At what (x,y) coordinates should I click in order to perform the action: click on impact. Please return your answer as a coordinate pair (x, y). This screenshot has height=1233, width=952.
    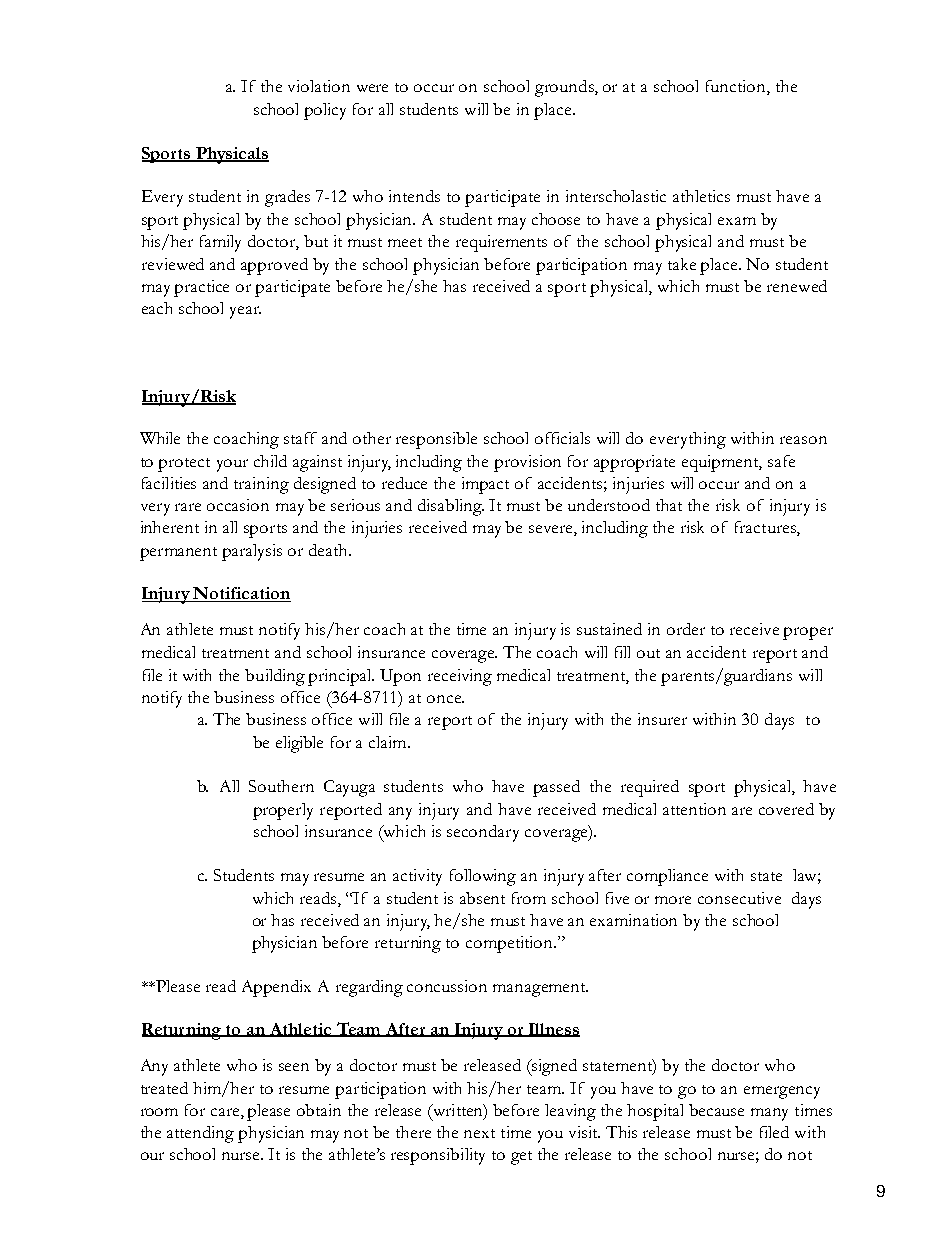
    Looking at the image, I should click on (485, 485).
